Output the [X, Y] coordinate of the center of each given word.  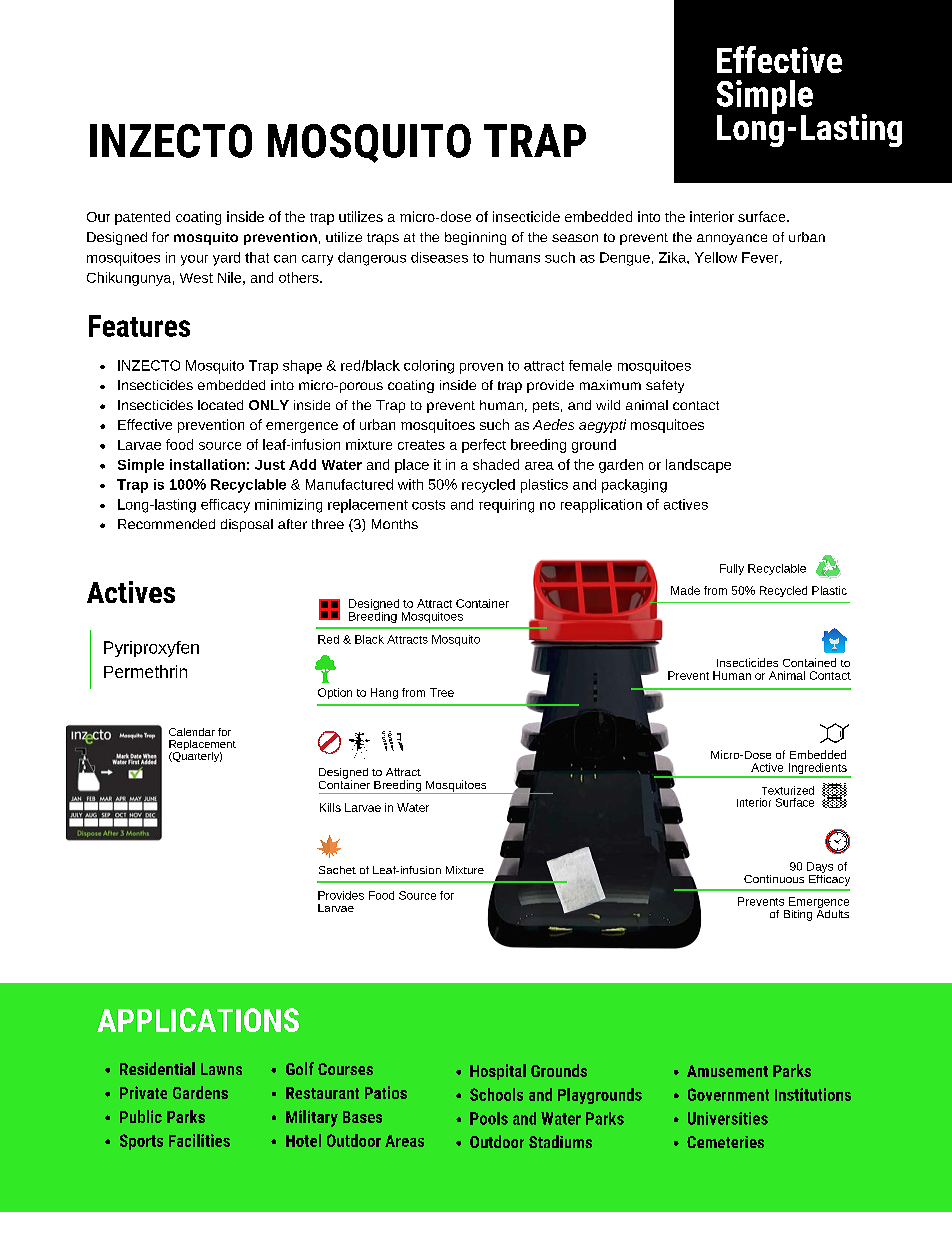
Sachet [337, 870]
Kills [330, 807]
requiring [506, 506]
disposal [247, 525]
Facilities [199, 1140]
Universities [728, 1118]
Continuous [774, 879]
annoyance [732, 239]
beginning [475, 238]
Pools [489, 1118]
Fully [732, 569]
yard [226, 259]
